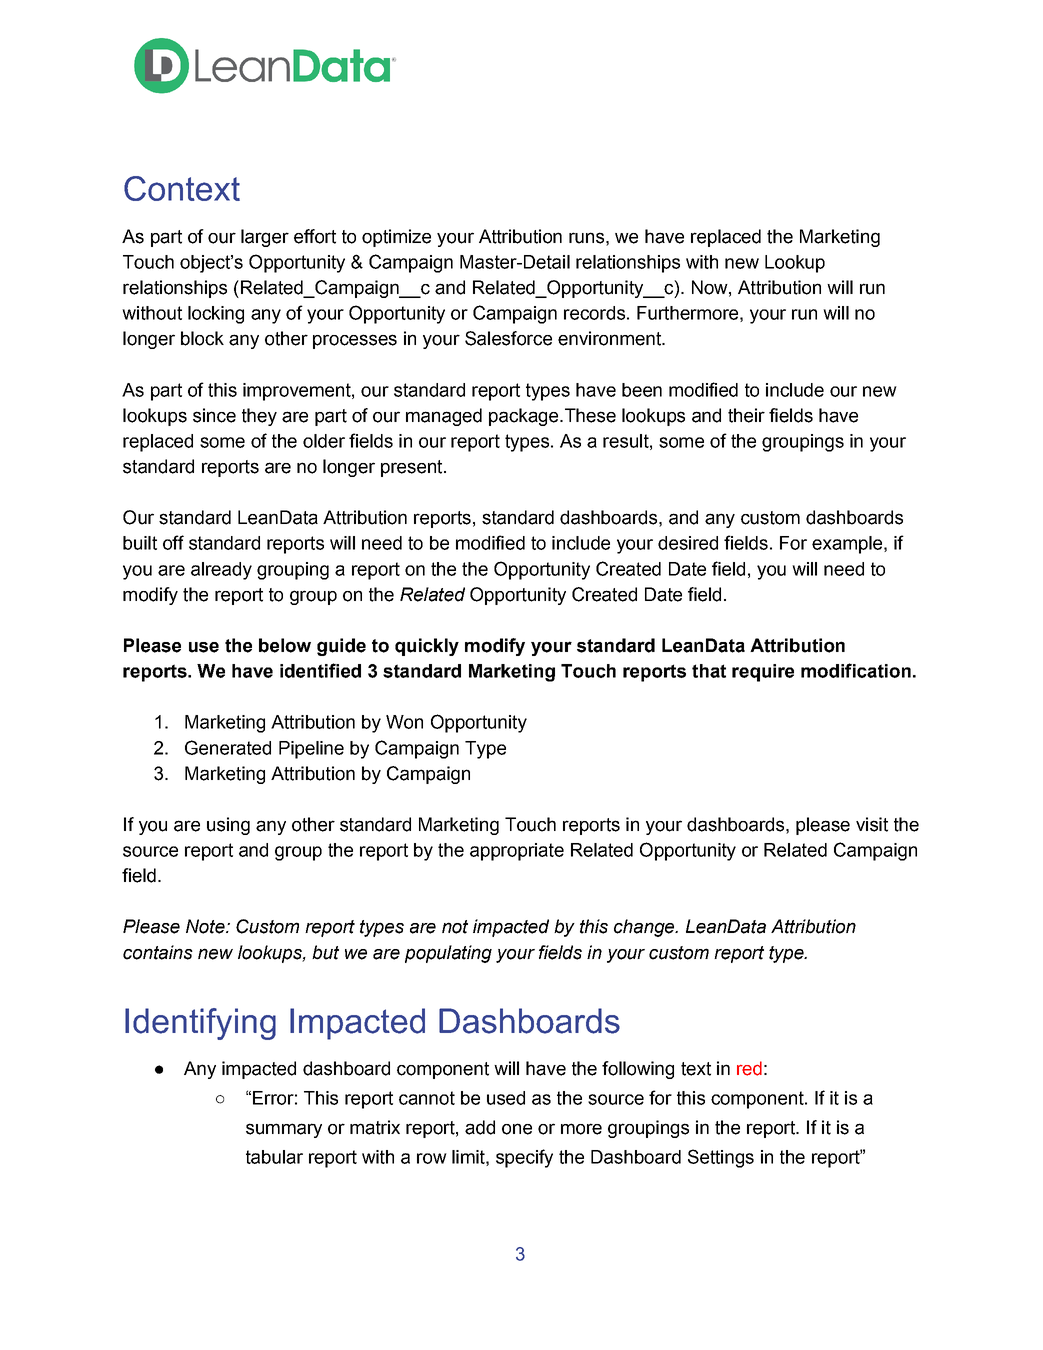  Describe the element at coordinates (746, 415) in the screenshot. I see `their` at that location.
